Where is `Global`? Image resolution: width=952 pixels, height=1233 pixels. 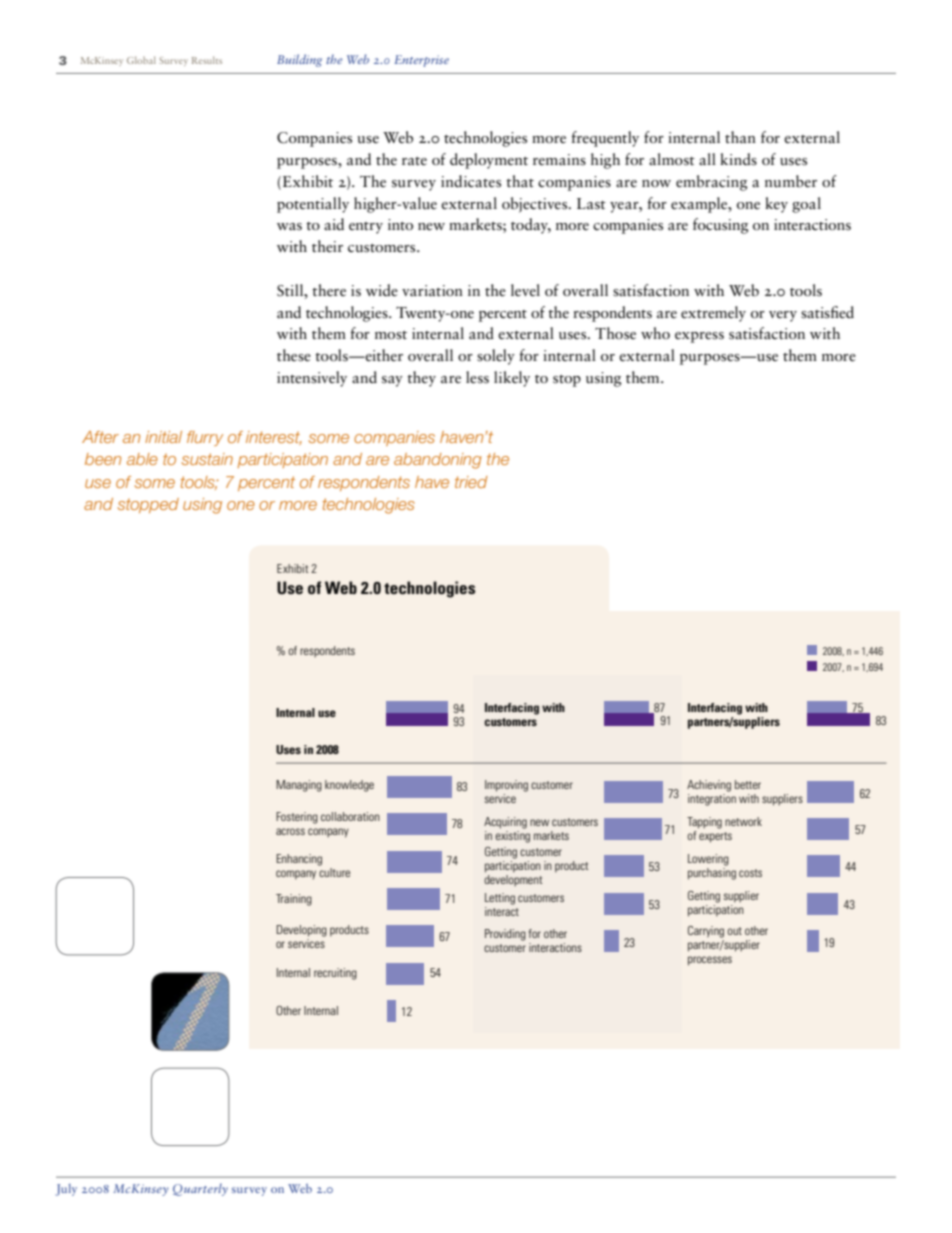
Global is located at coordinates (141, 60).
